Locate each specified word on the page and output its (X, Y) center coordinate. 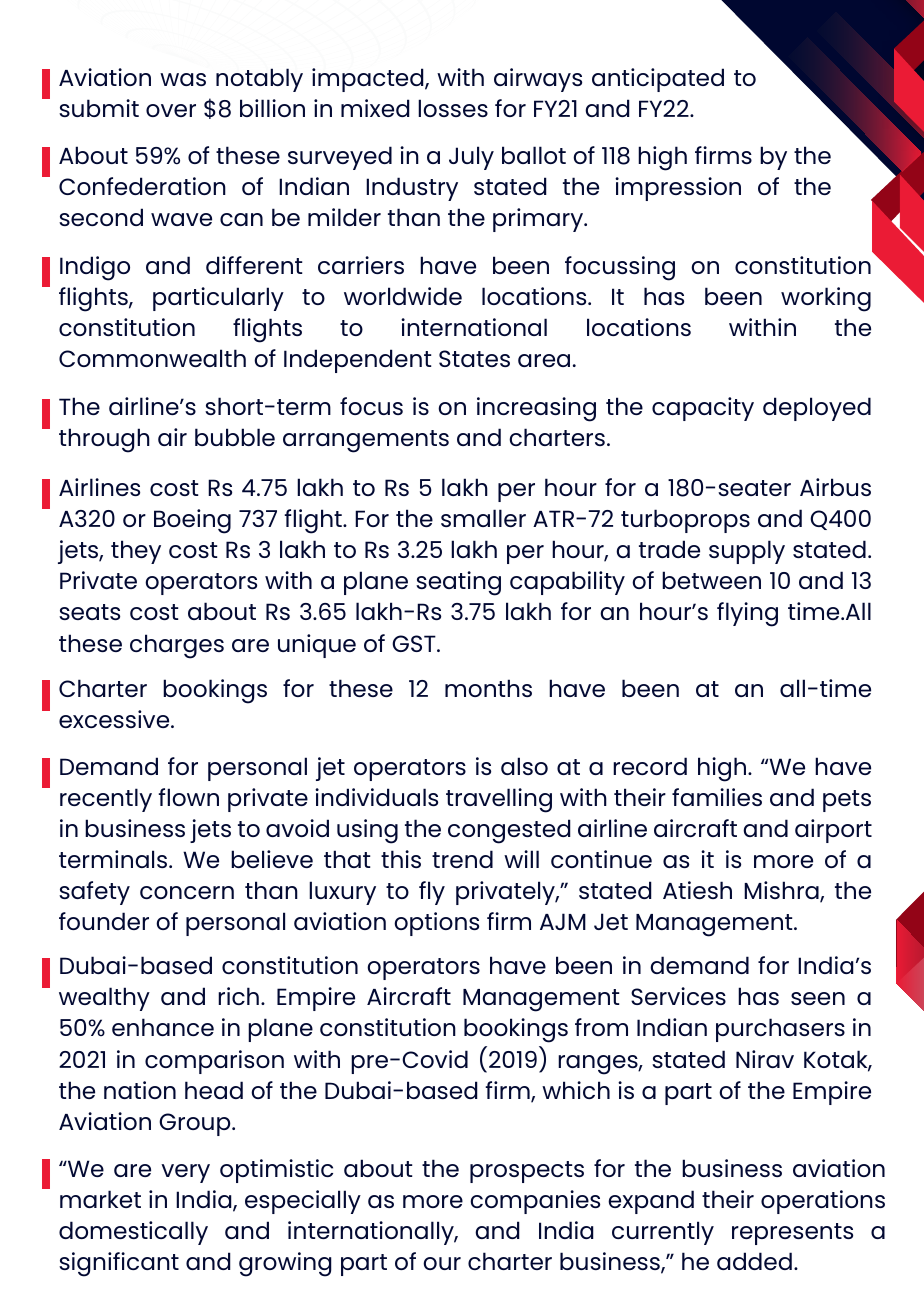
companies (535, 1202)
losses (453, 108)
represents (792, 1234)
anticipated (658, 80)
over (171, 110)
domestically (133, 1233)
